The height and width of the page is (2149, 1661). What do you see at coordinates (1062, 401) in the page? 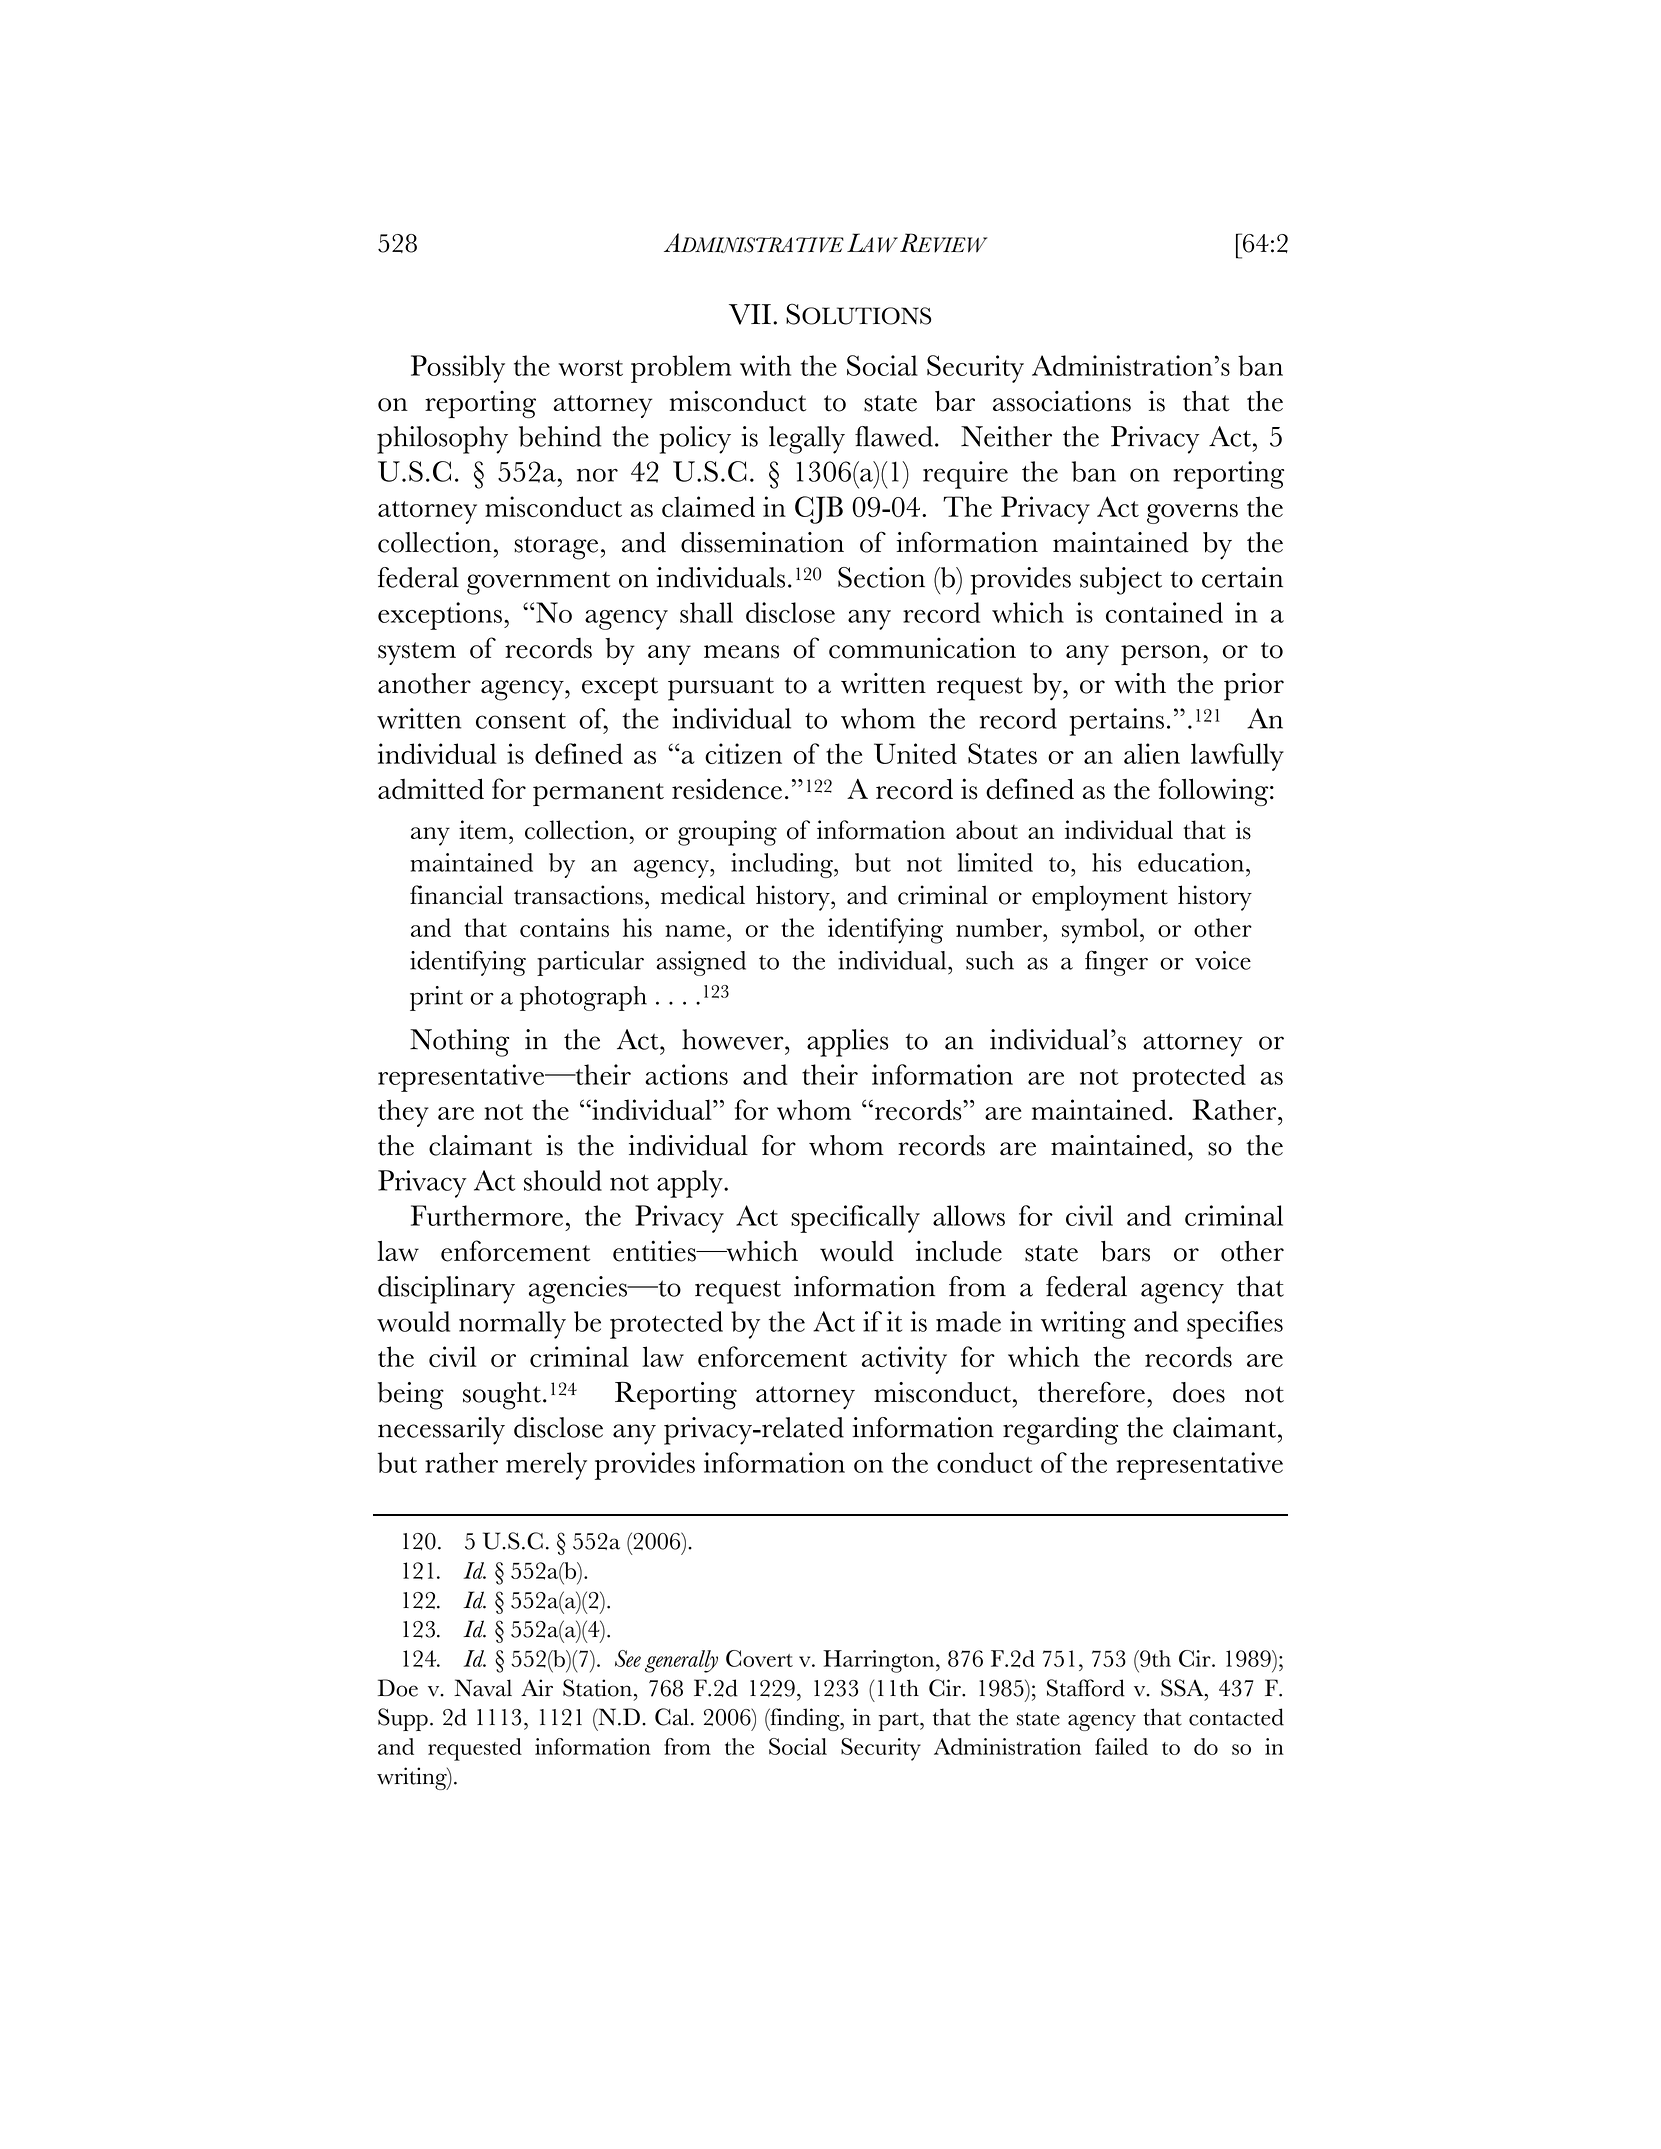
I see `associations` at bounding box center [1062, 401].
